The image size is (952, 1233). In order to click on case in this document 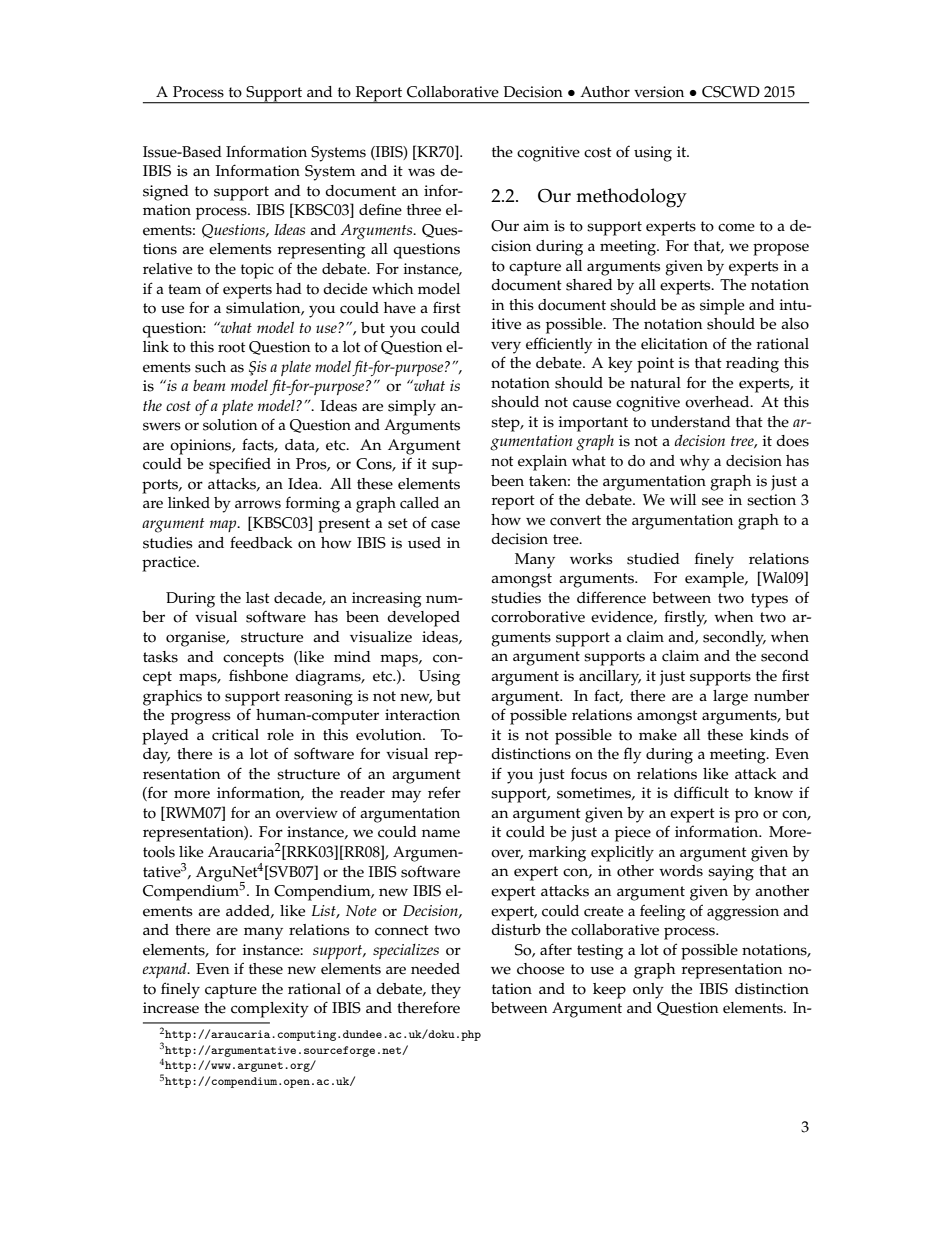, I will do `click(445, 524)`.
